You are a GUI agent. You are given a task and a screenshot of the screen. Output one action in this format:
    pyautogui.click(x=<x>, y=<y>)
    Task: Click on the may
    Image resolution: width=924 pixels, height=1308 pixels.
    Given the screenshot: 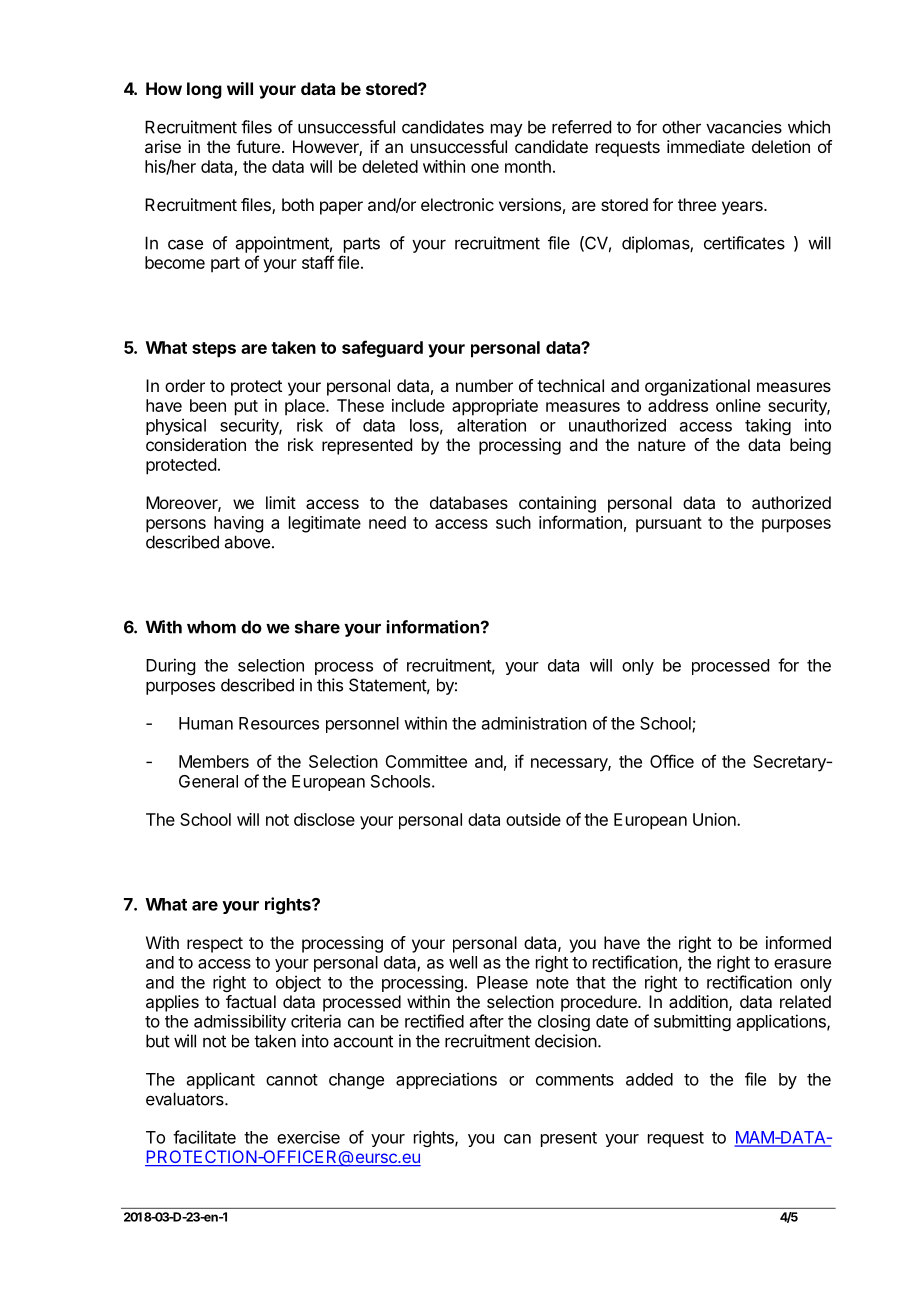 What is the action you would take?
    pyautogui.click(x=507, y=130)
